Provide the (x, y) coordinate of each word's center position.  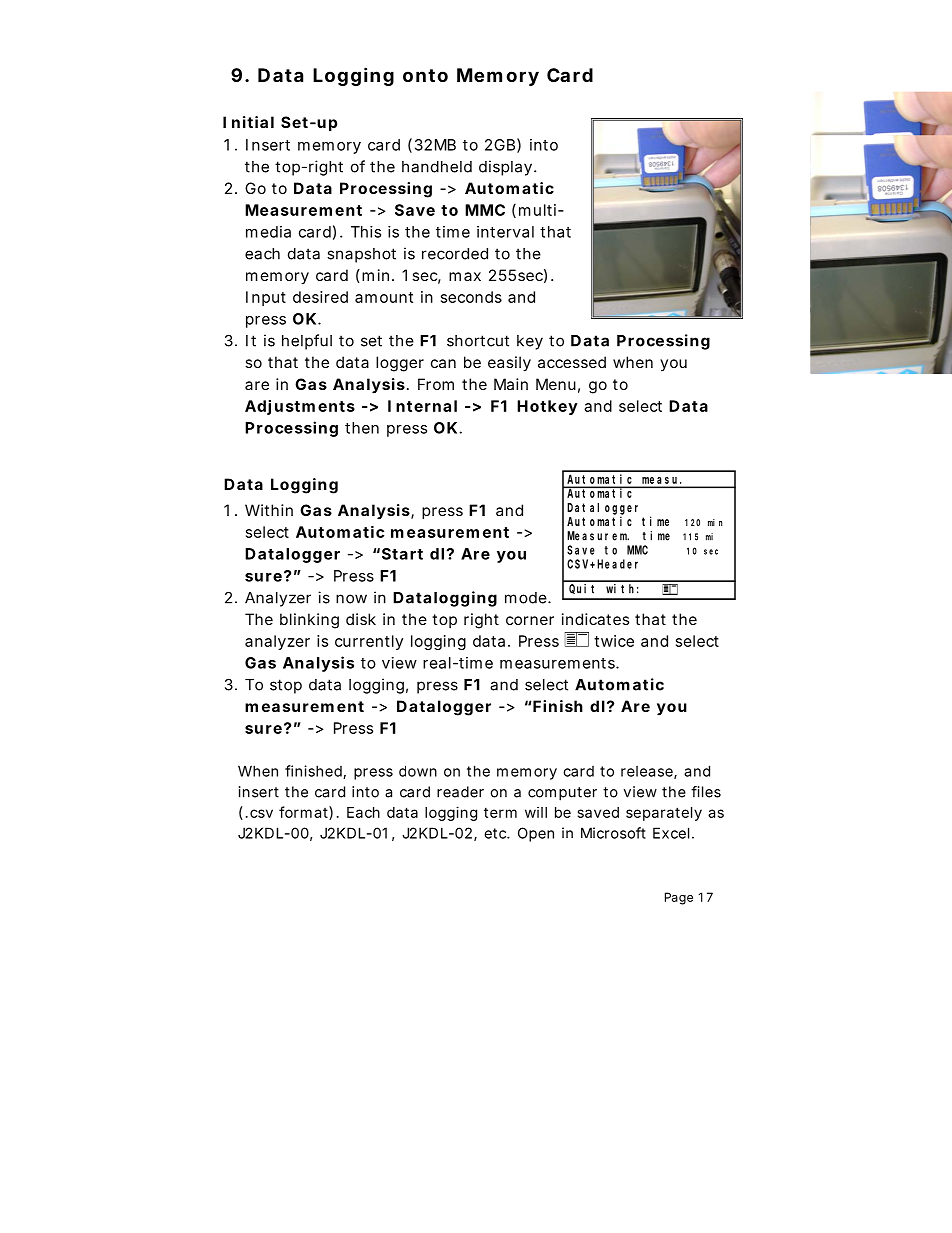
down (418, 771)
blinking (309, 621)
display (505, 168)
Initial (248, 122)
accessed (572, 362)
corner (530, 620)
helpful (307, 342)
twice (614, 641)
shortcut (478, 341)
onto (425, 75)
